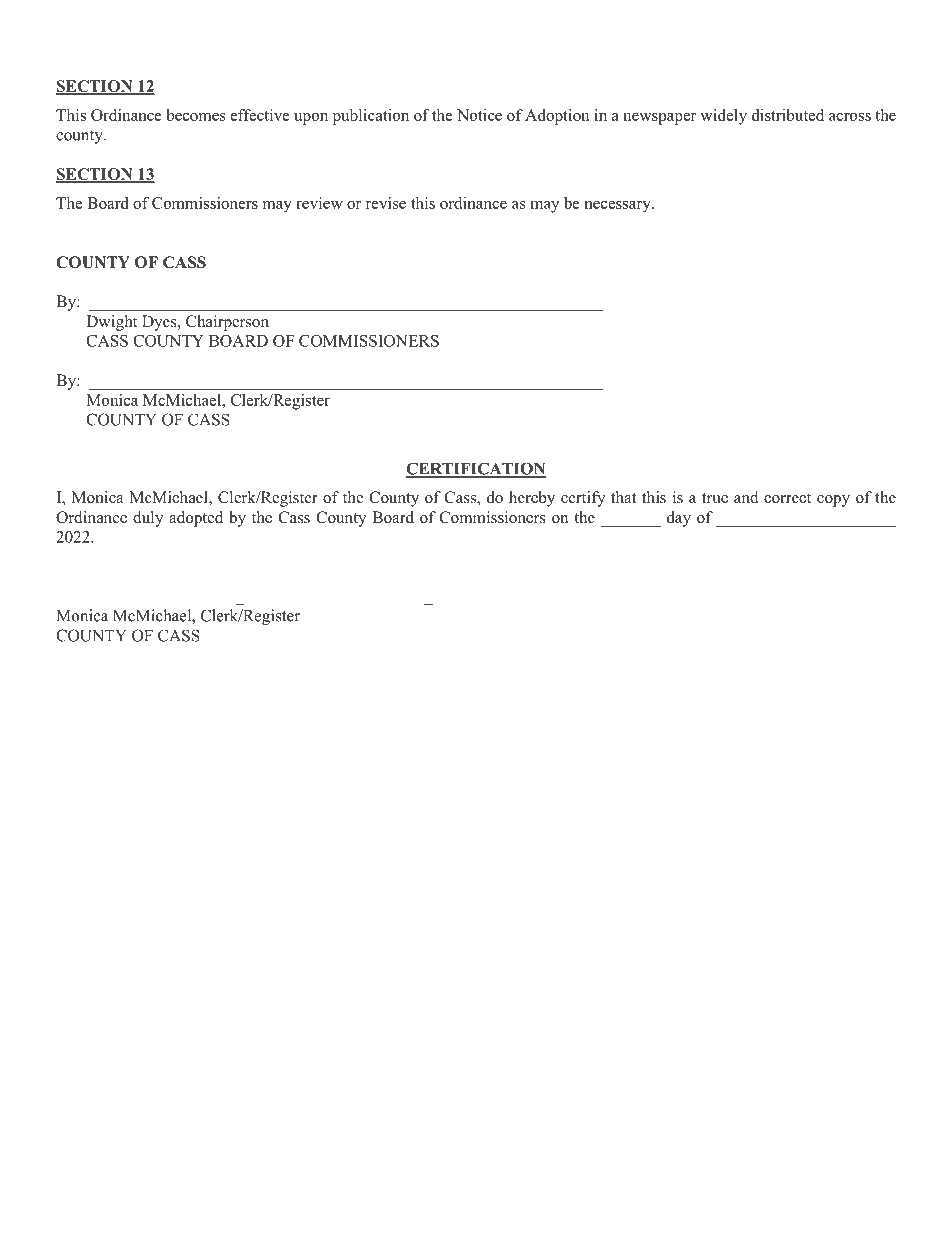 The width and height of the screenshot is (952, 1233). I want to click on Notice, so click(479, 115).
